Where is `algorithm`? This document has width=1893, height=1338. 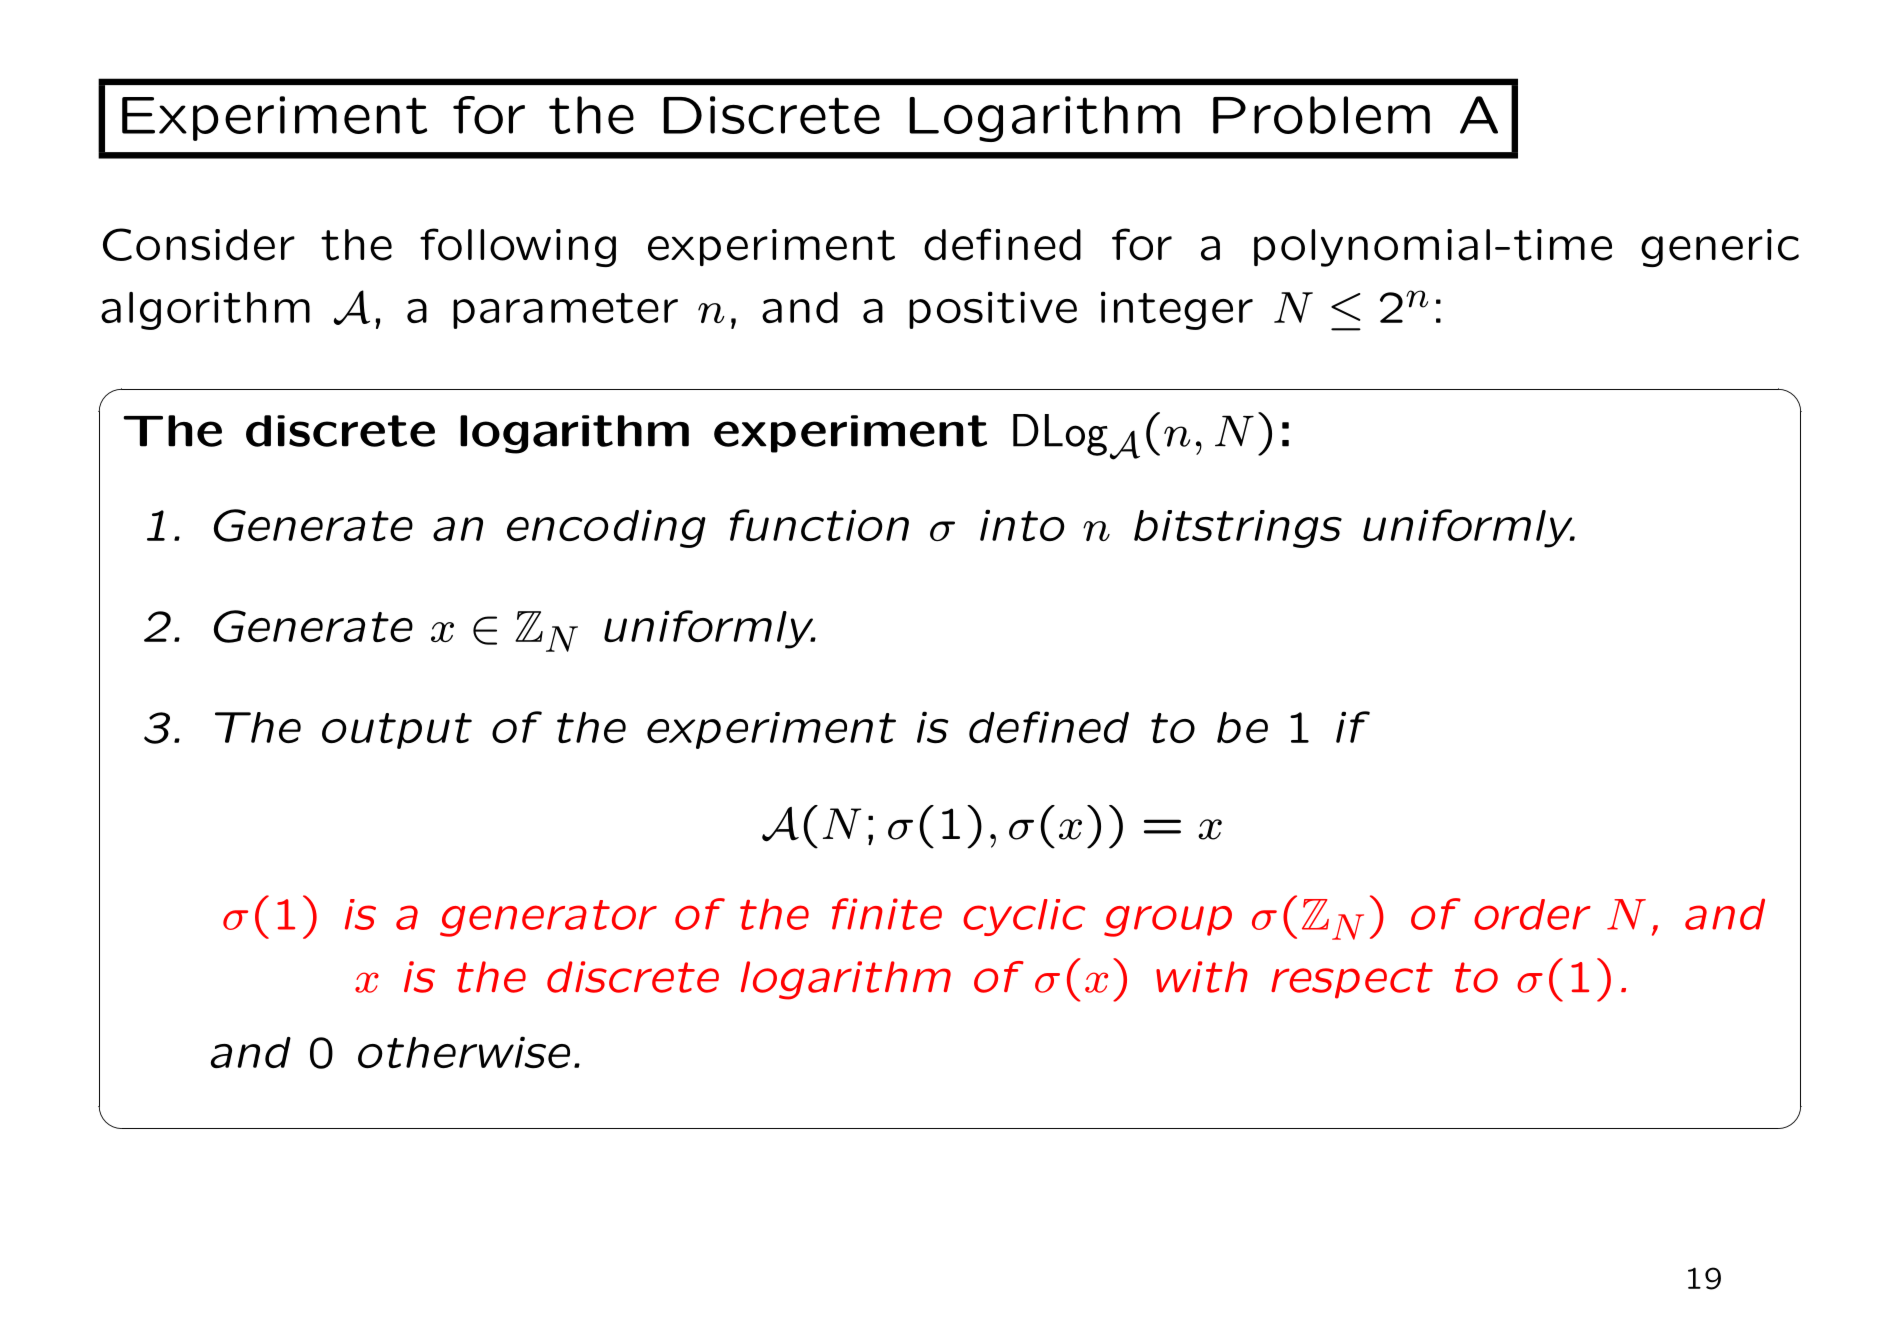
algorithm is located at coordinates (205, 310).
